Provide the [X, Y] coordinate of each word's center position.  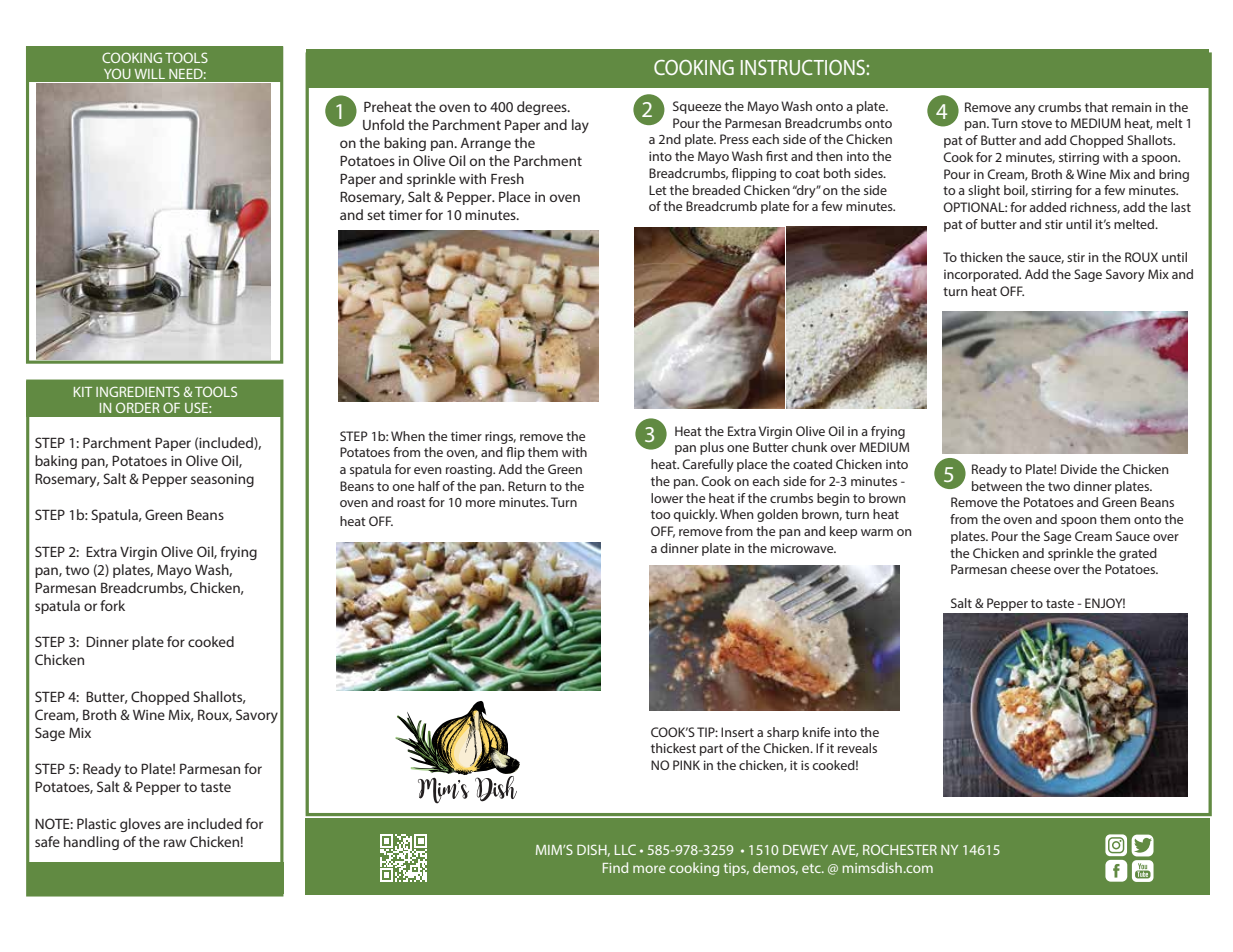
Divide [1079, 469]
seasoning [222, 480]
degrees [543, 108]
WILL [149, 74]
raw [175, 843]
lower [667, 498]
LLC [625, 849]
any [1024, 110]
